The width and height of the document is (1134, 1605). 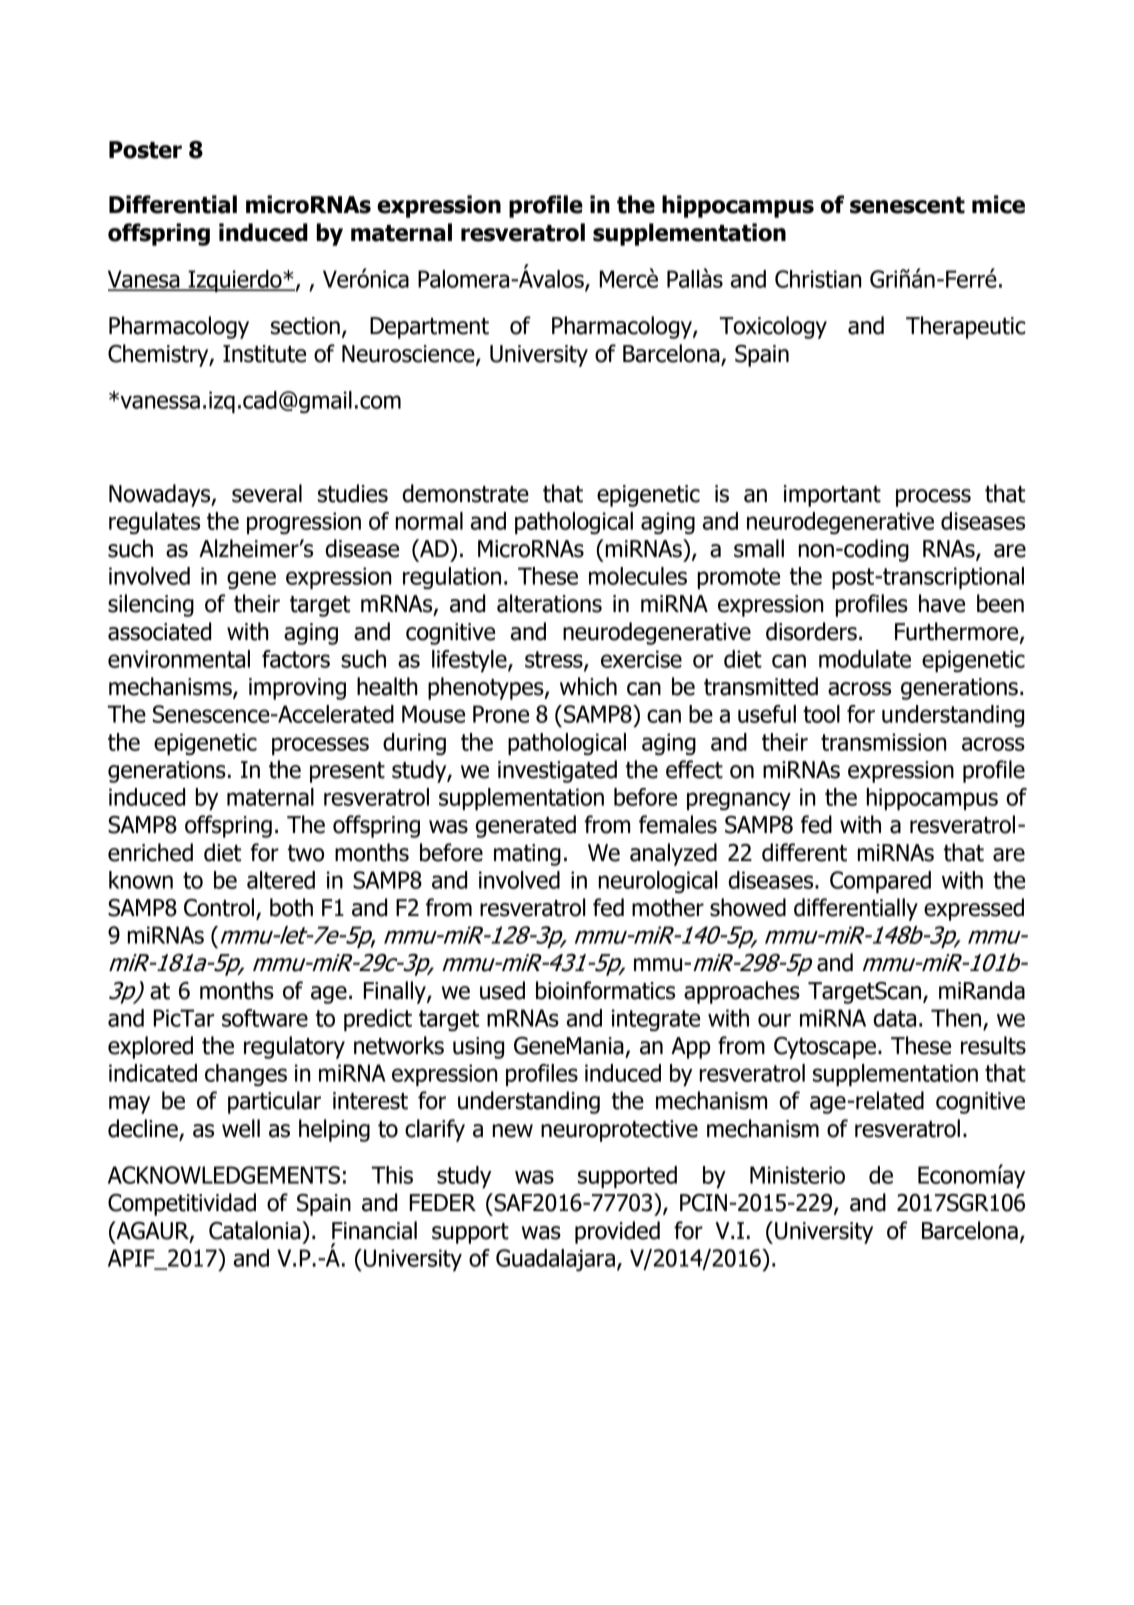 What do you see at coordinates (267, 493) in the document?
I see `several` at bounding box center [267, 493].
